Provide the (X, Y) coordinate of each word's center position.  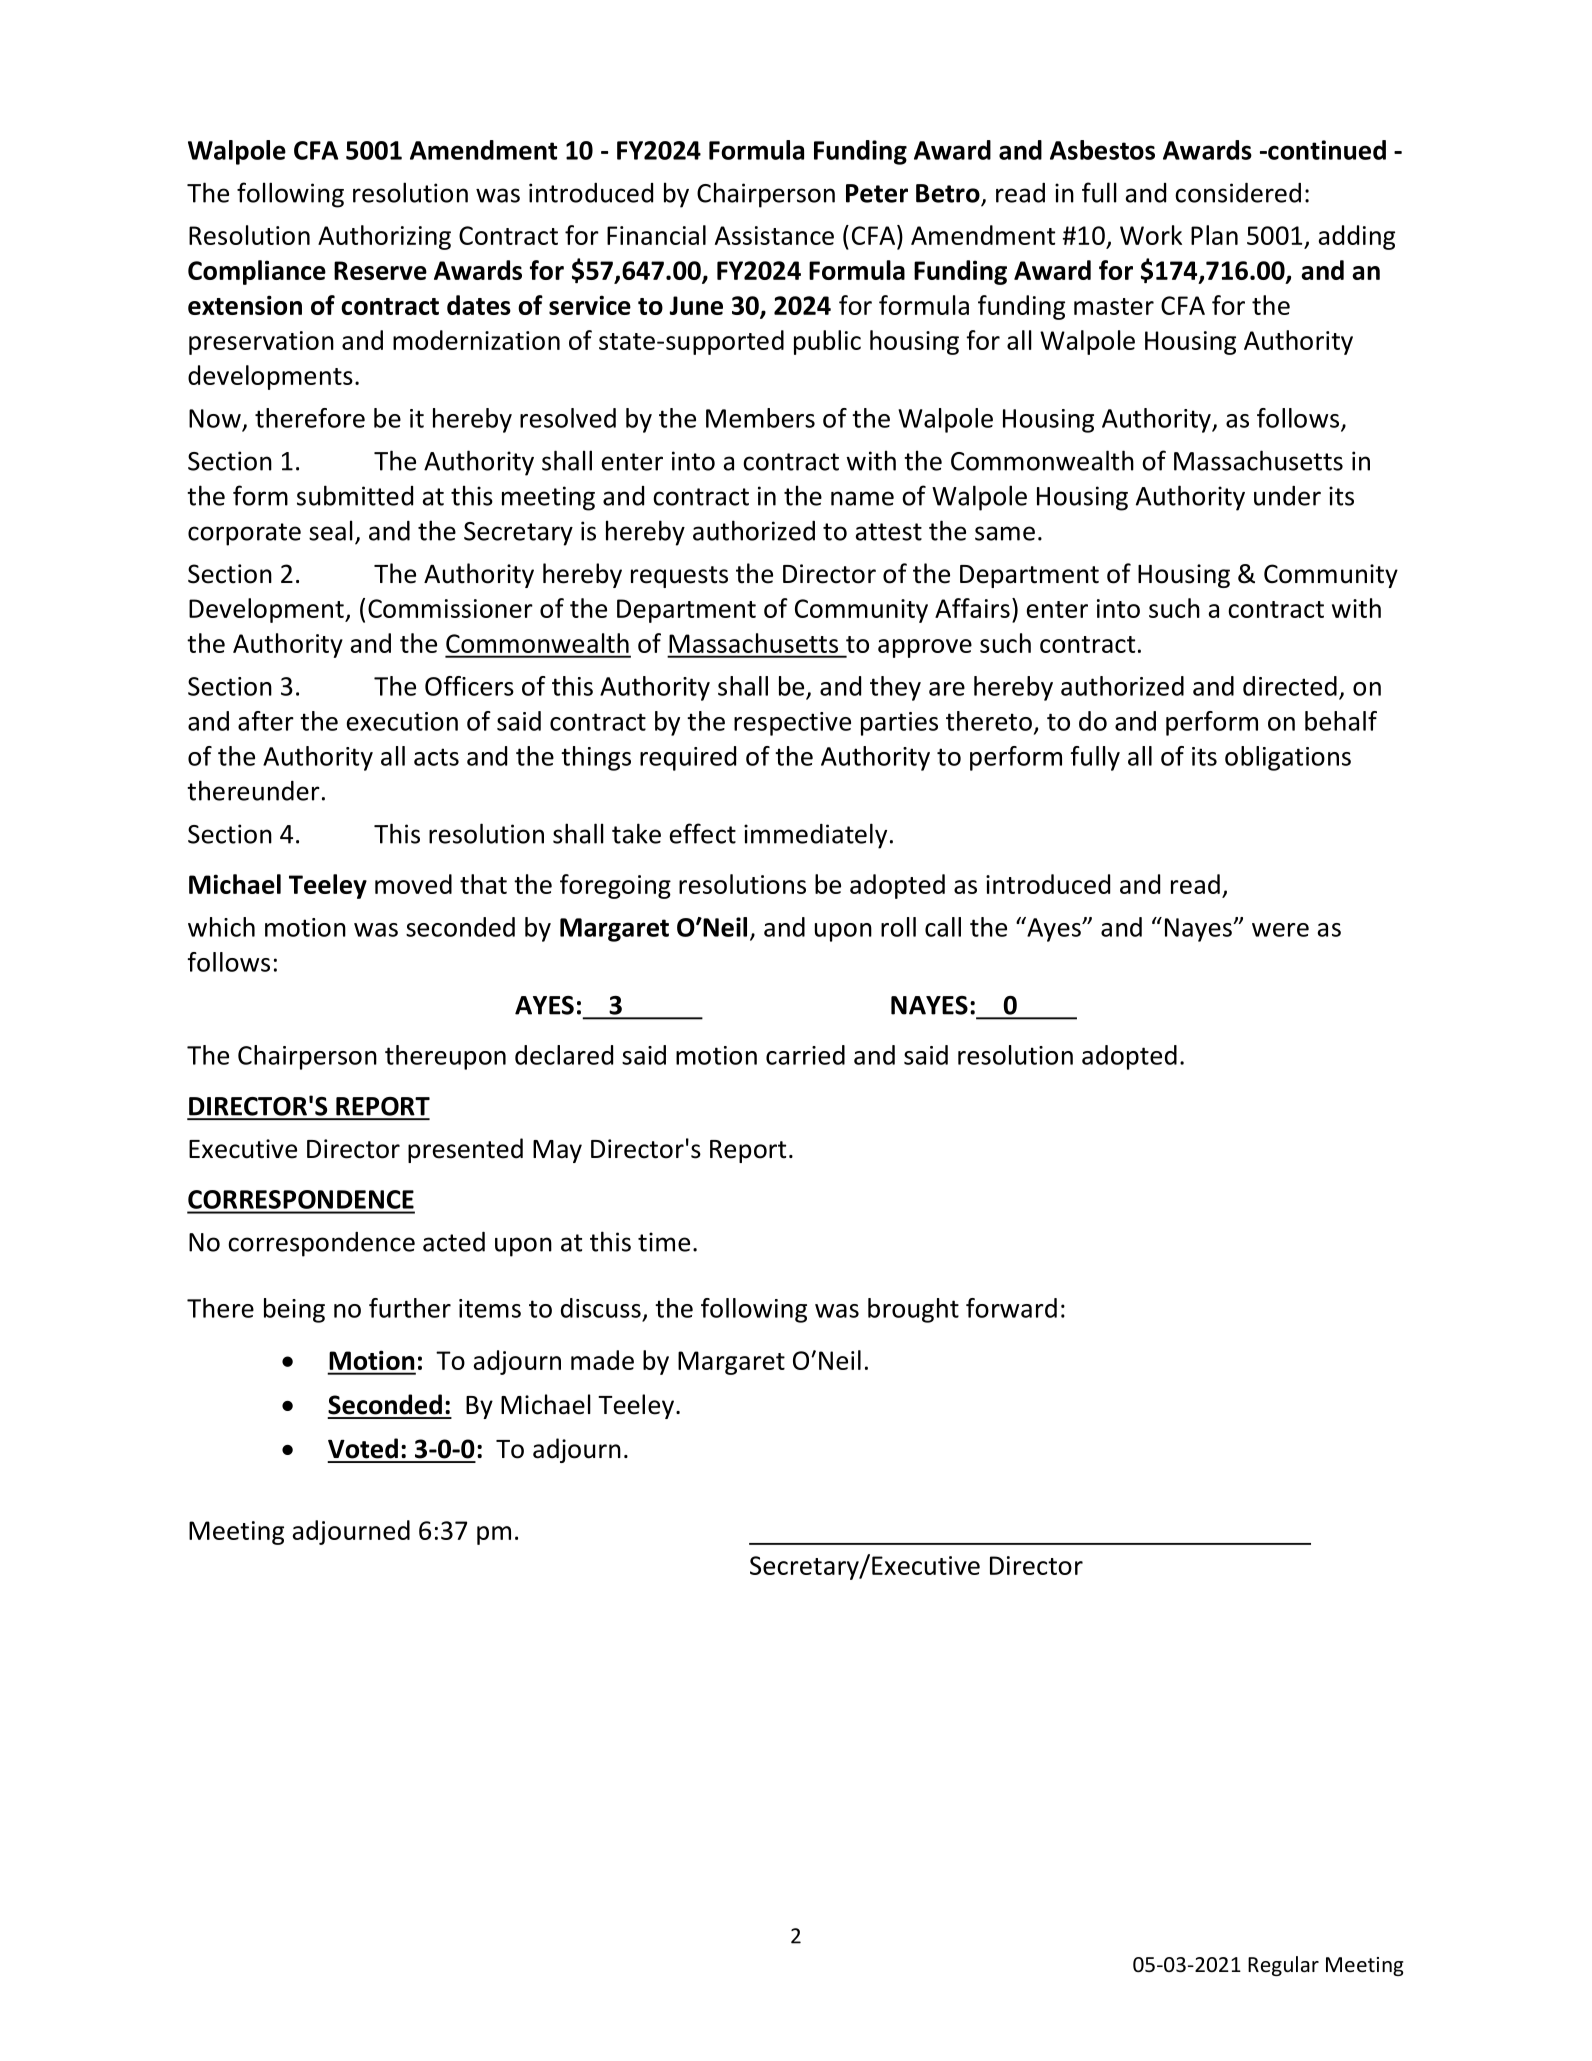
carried (805, 1055)
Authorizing (384, 237)
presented (465, 1150)
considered (1238, 193)
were (1280, 930)
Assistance (774, 235)
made (602, 1360)
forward (1011, 1308)
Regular (1283, 1966)
